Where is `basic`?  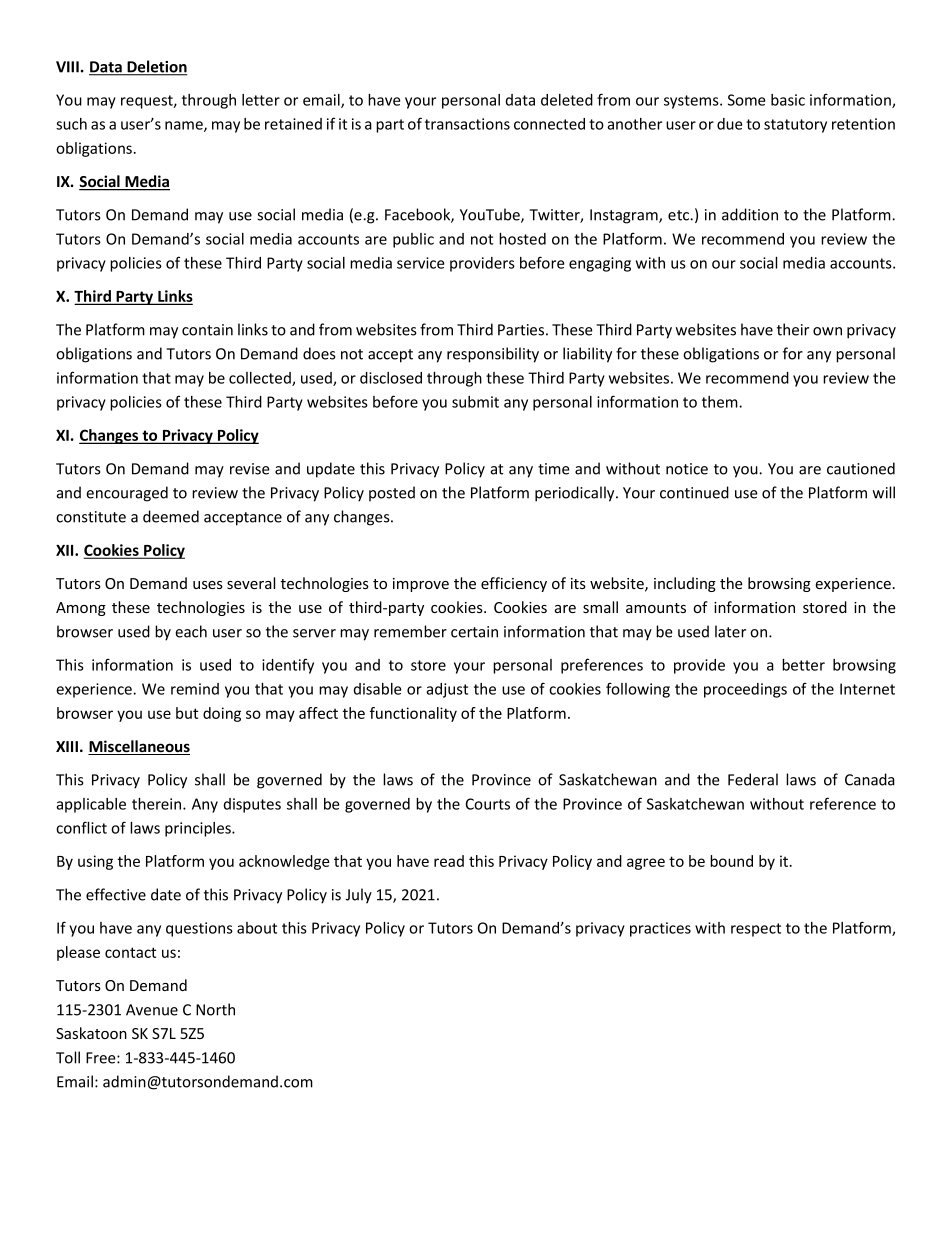 basic is located at coordinates (788, 100).
